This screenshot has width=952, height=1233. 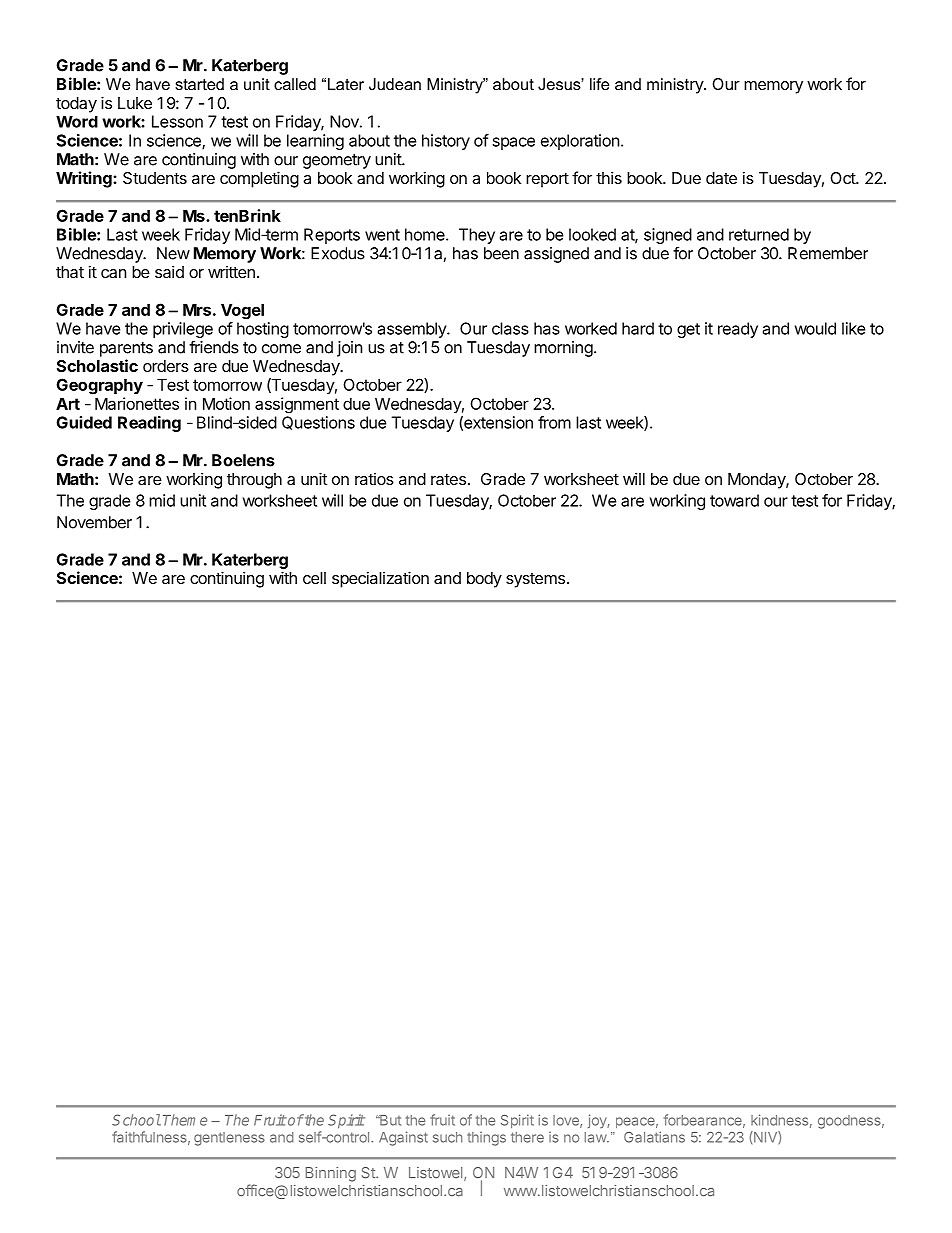 What do you see at coordinates (654, 1137) in the screenshot?
I see `Galatians` at bounding box center [654, 1137].
